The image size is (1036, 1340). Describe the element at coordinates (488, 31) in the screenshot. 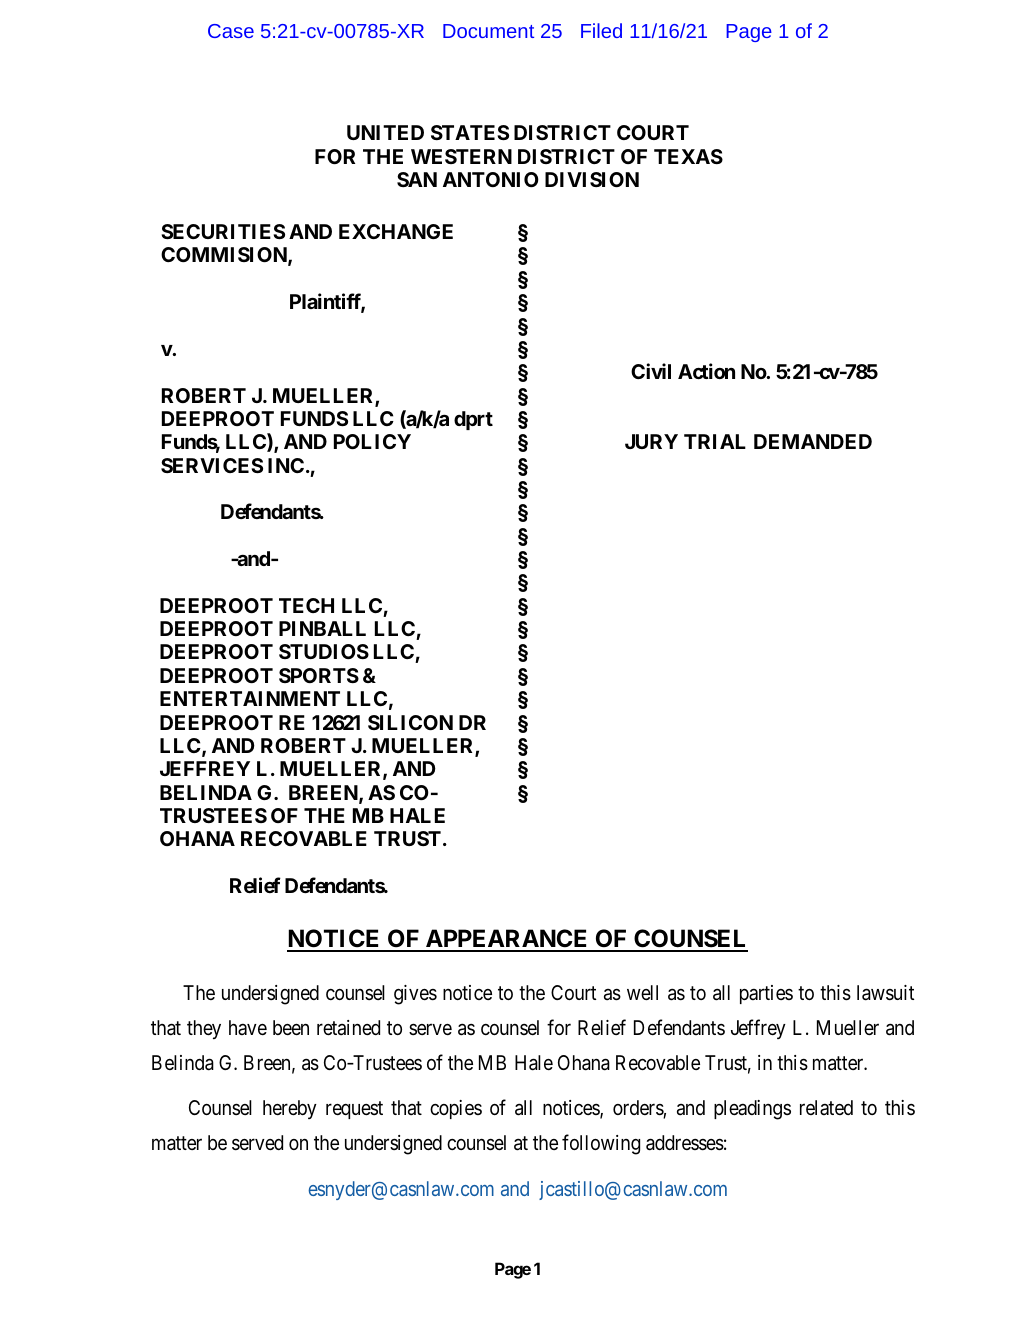

I see `Document` at that location.
